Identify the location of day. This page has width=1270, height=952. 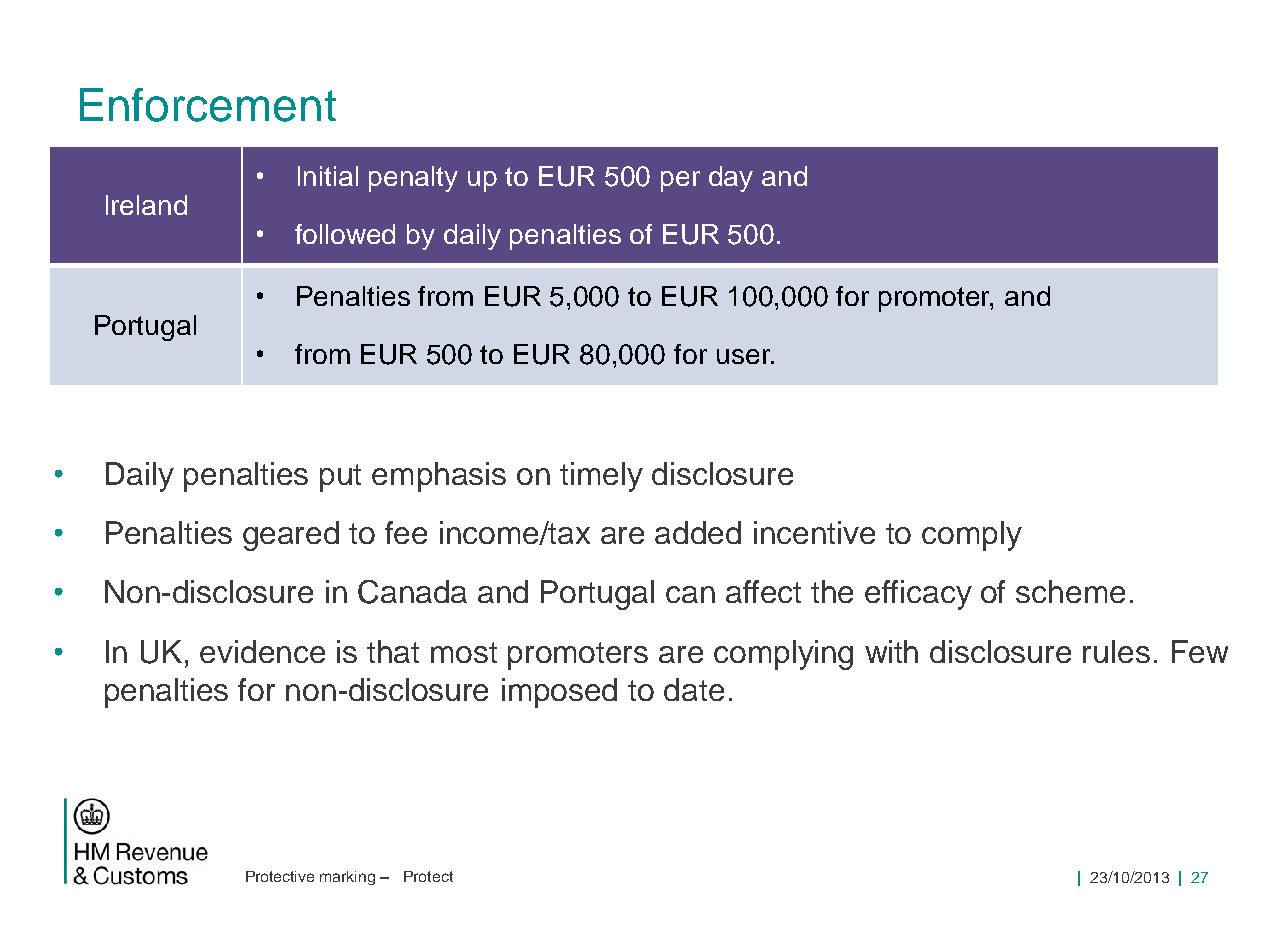
(731, 179).
